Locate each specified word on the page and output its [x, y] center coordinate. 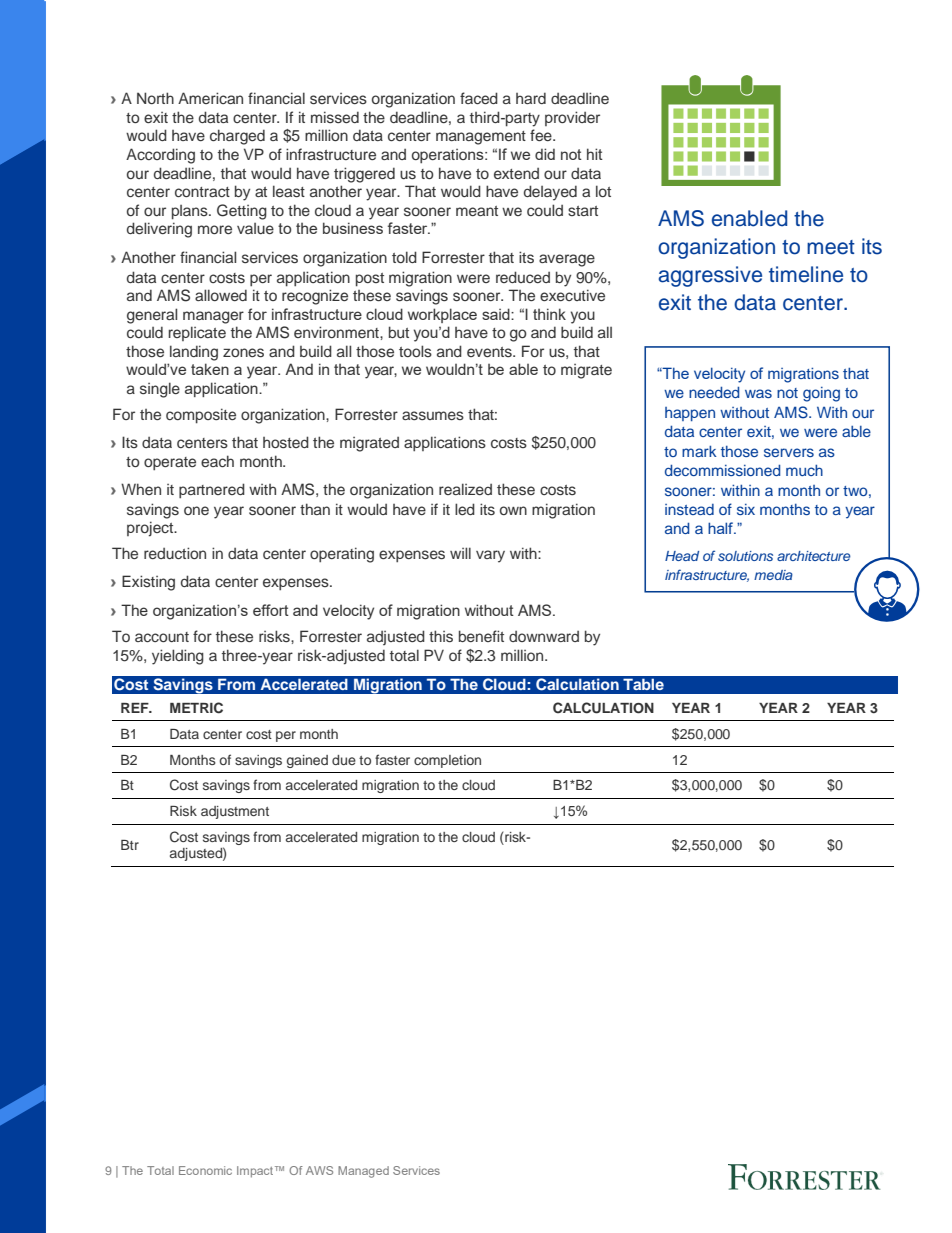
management [481, 138]
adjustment [235, 812]
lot [603, 191]
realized [465, 489]
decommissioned [722, 470]
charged [237, 137]
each [217, 461]
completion [447, 761]
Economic [205, 1170]
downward [544, 636]
